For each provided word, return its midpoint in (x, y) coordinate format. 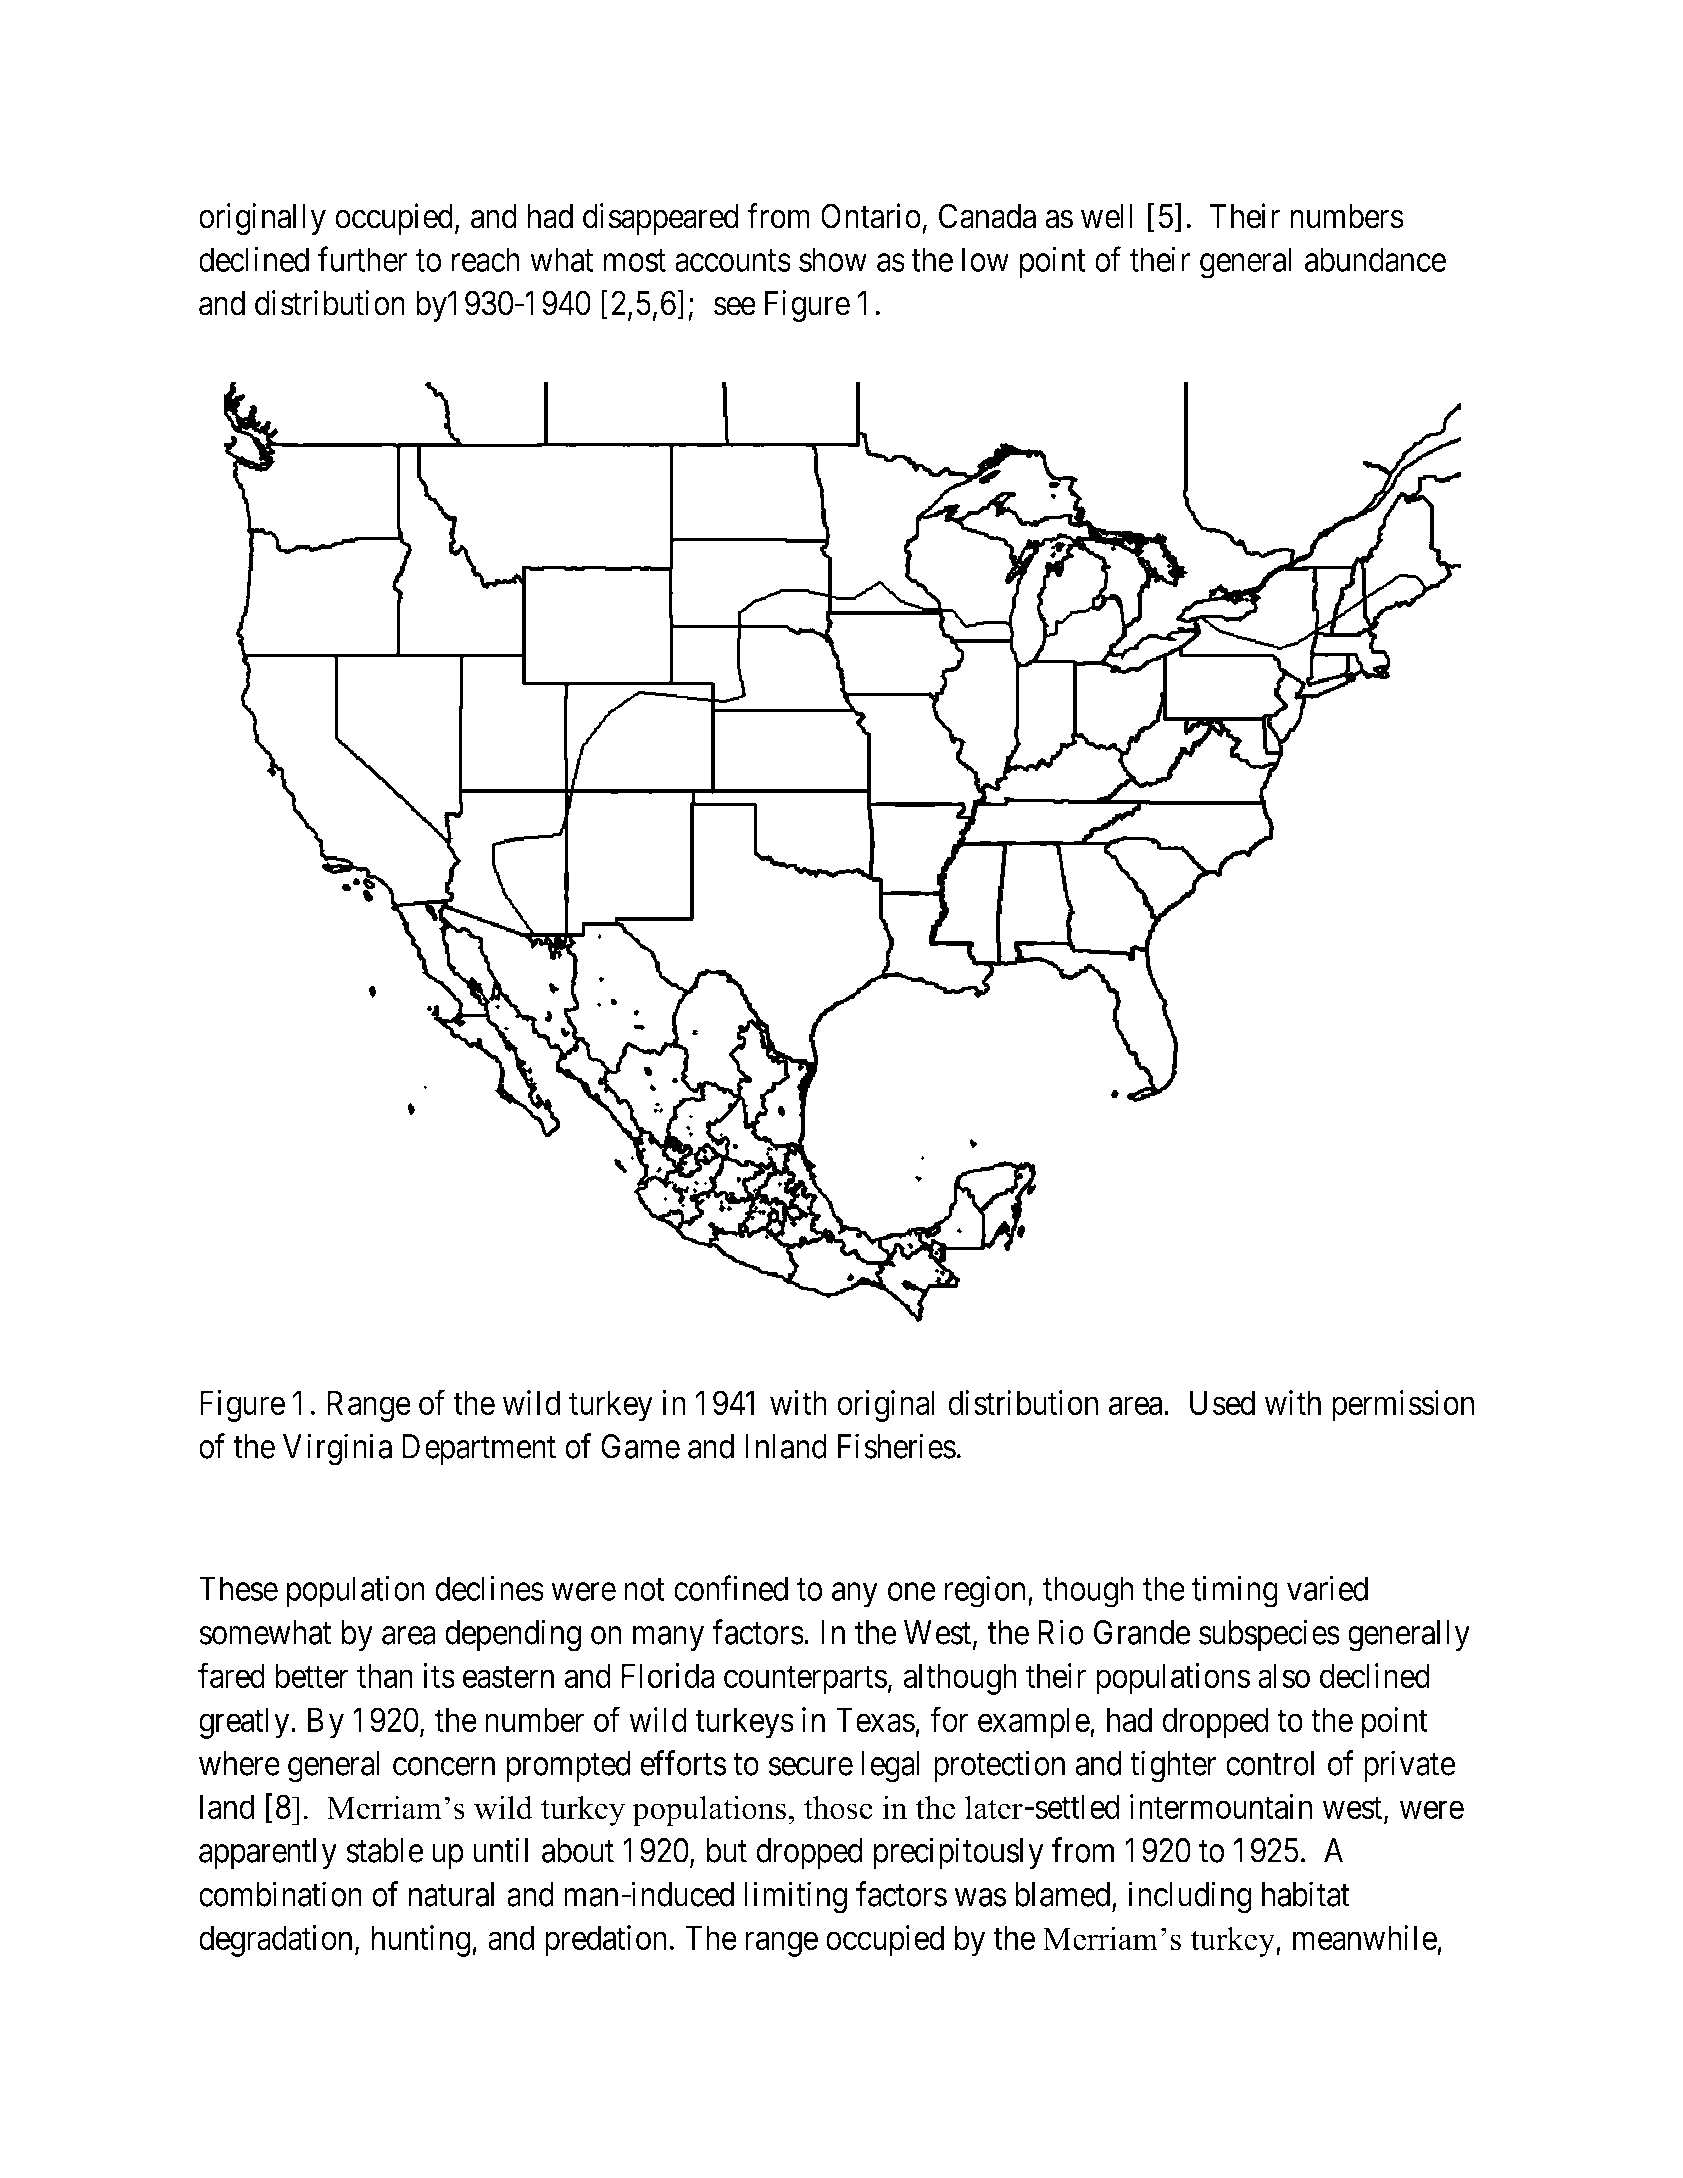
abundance (1375, 259)
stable (385, 1850)
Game (640, 1446)
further (362, 259)
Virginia (337, 1449)
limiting (796, 1897)
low (985, 259)
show (833, 259)
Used (1222, 1403)
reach (486, 259)
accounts (733, 261)
